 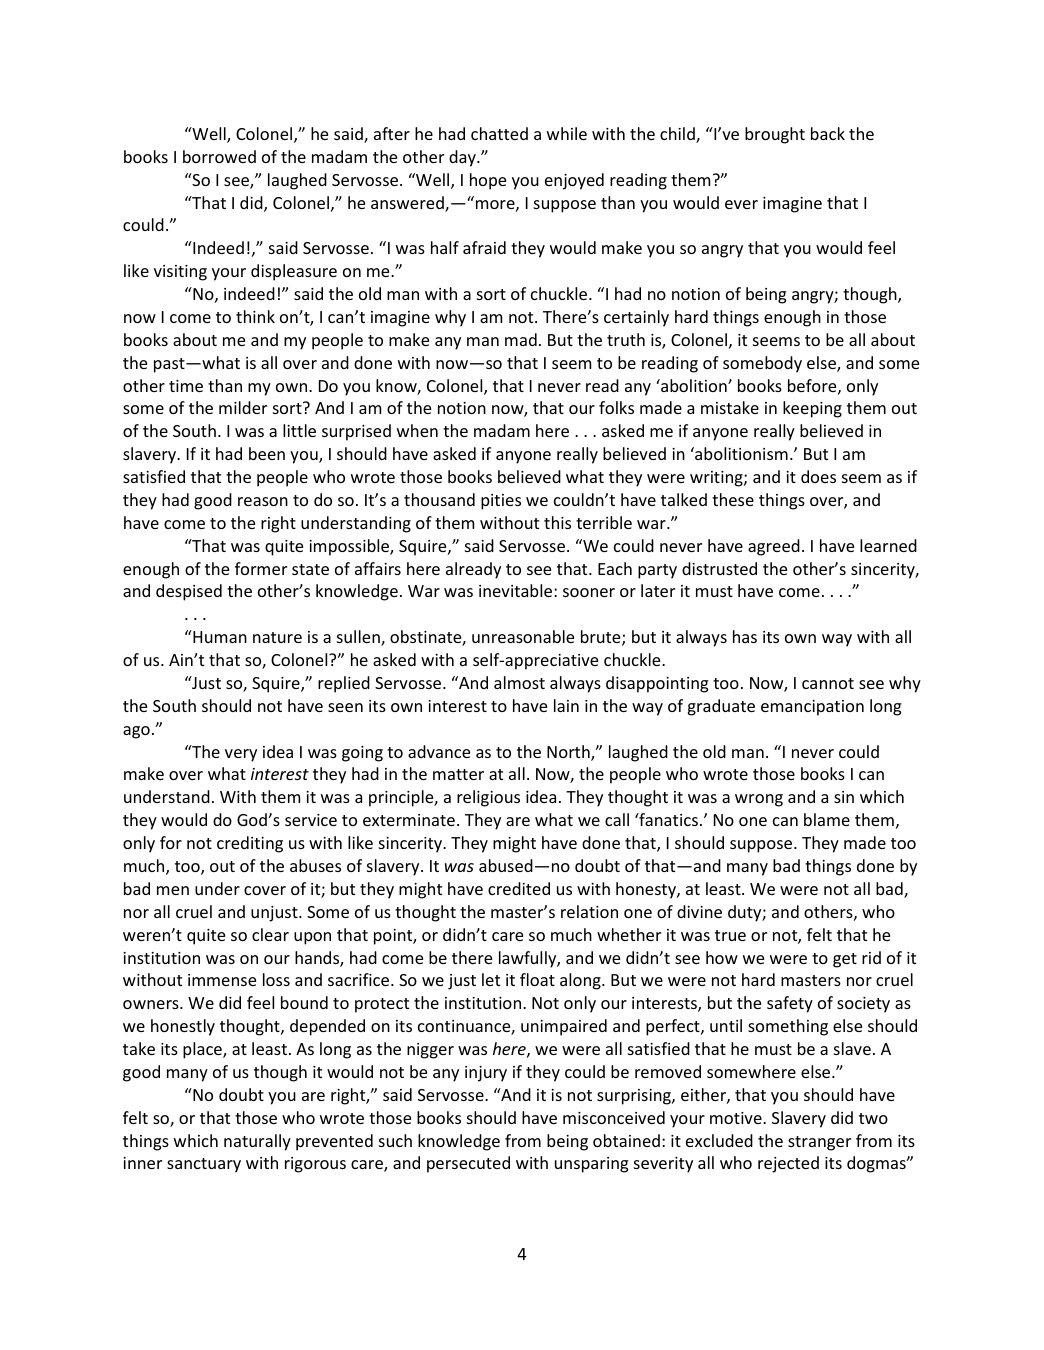 I want to click on credited, so click(x=519, y=888).
